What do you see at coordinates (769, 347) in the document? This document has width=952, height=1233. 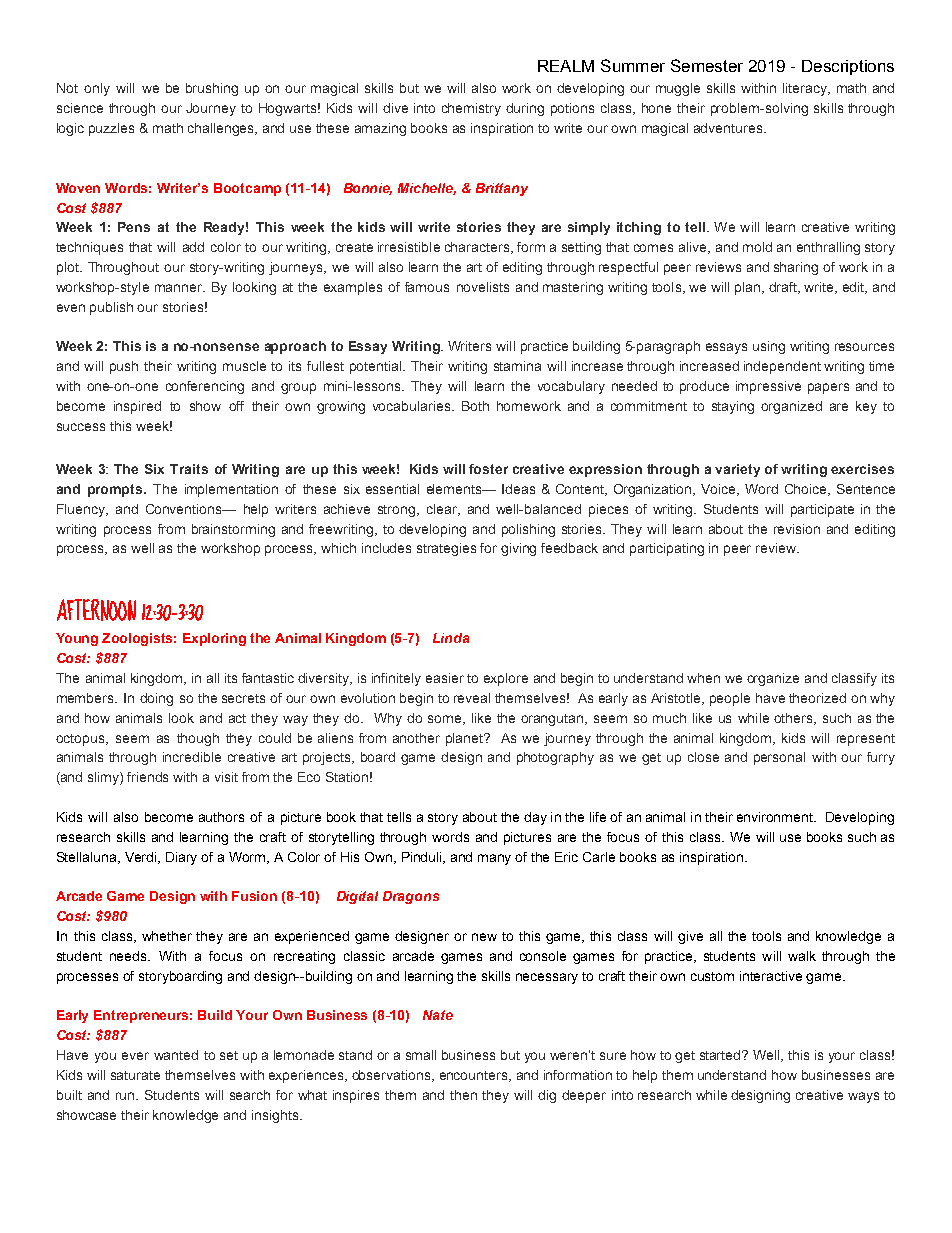 I see `using` at bounding box center [769, 347].
